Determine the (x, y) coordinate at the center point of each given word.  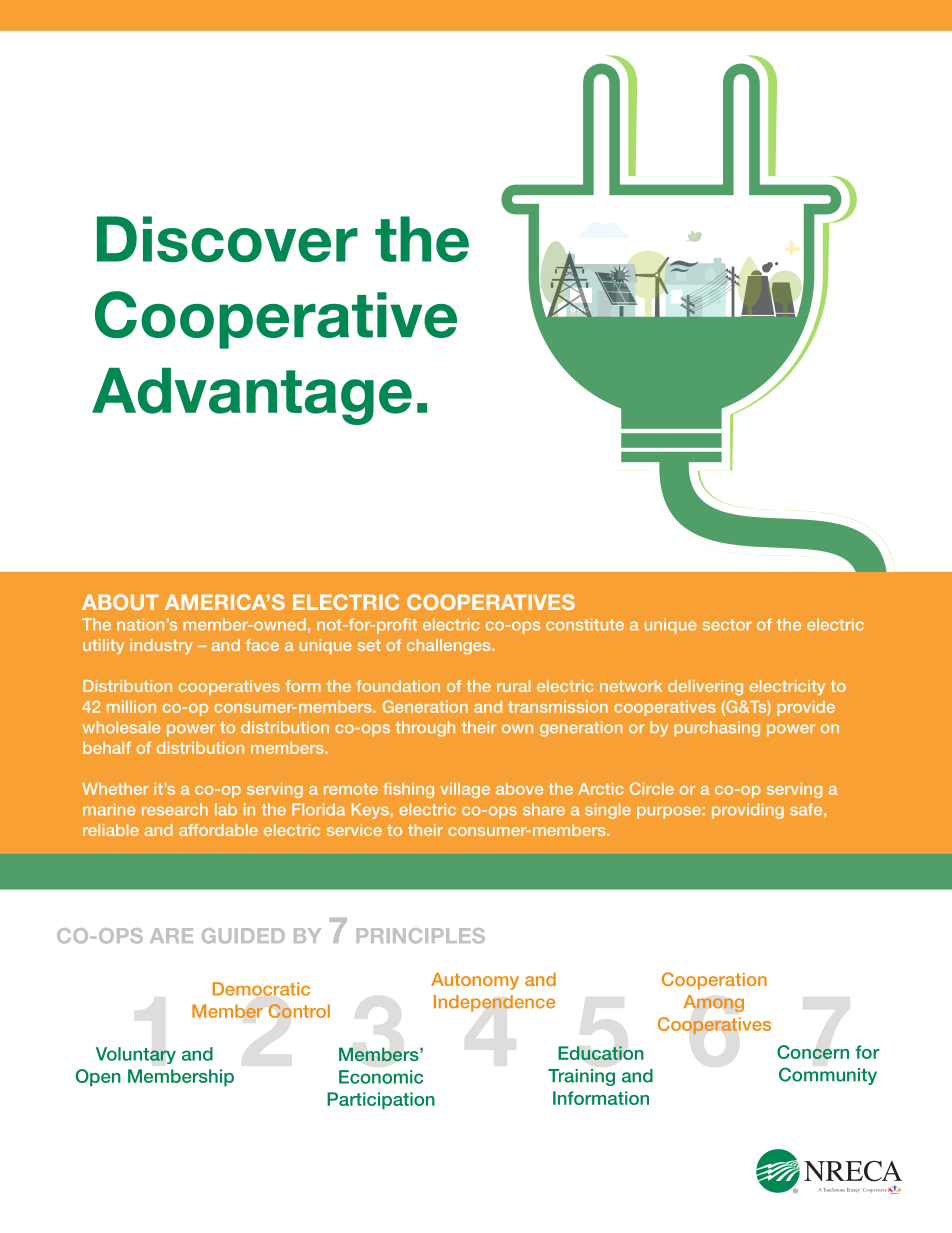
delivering (705, 687)
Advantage (252, 396)
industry (161, 647)
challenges (450, 646)
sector (727, 625)
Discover (227, 239)
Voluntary (136, 1055)
